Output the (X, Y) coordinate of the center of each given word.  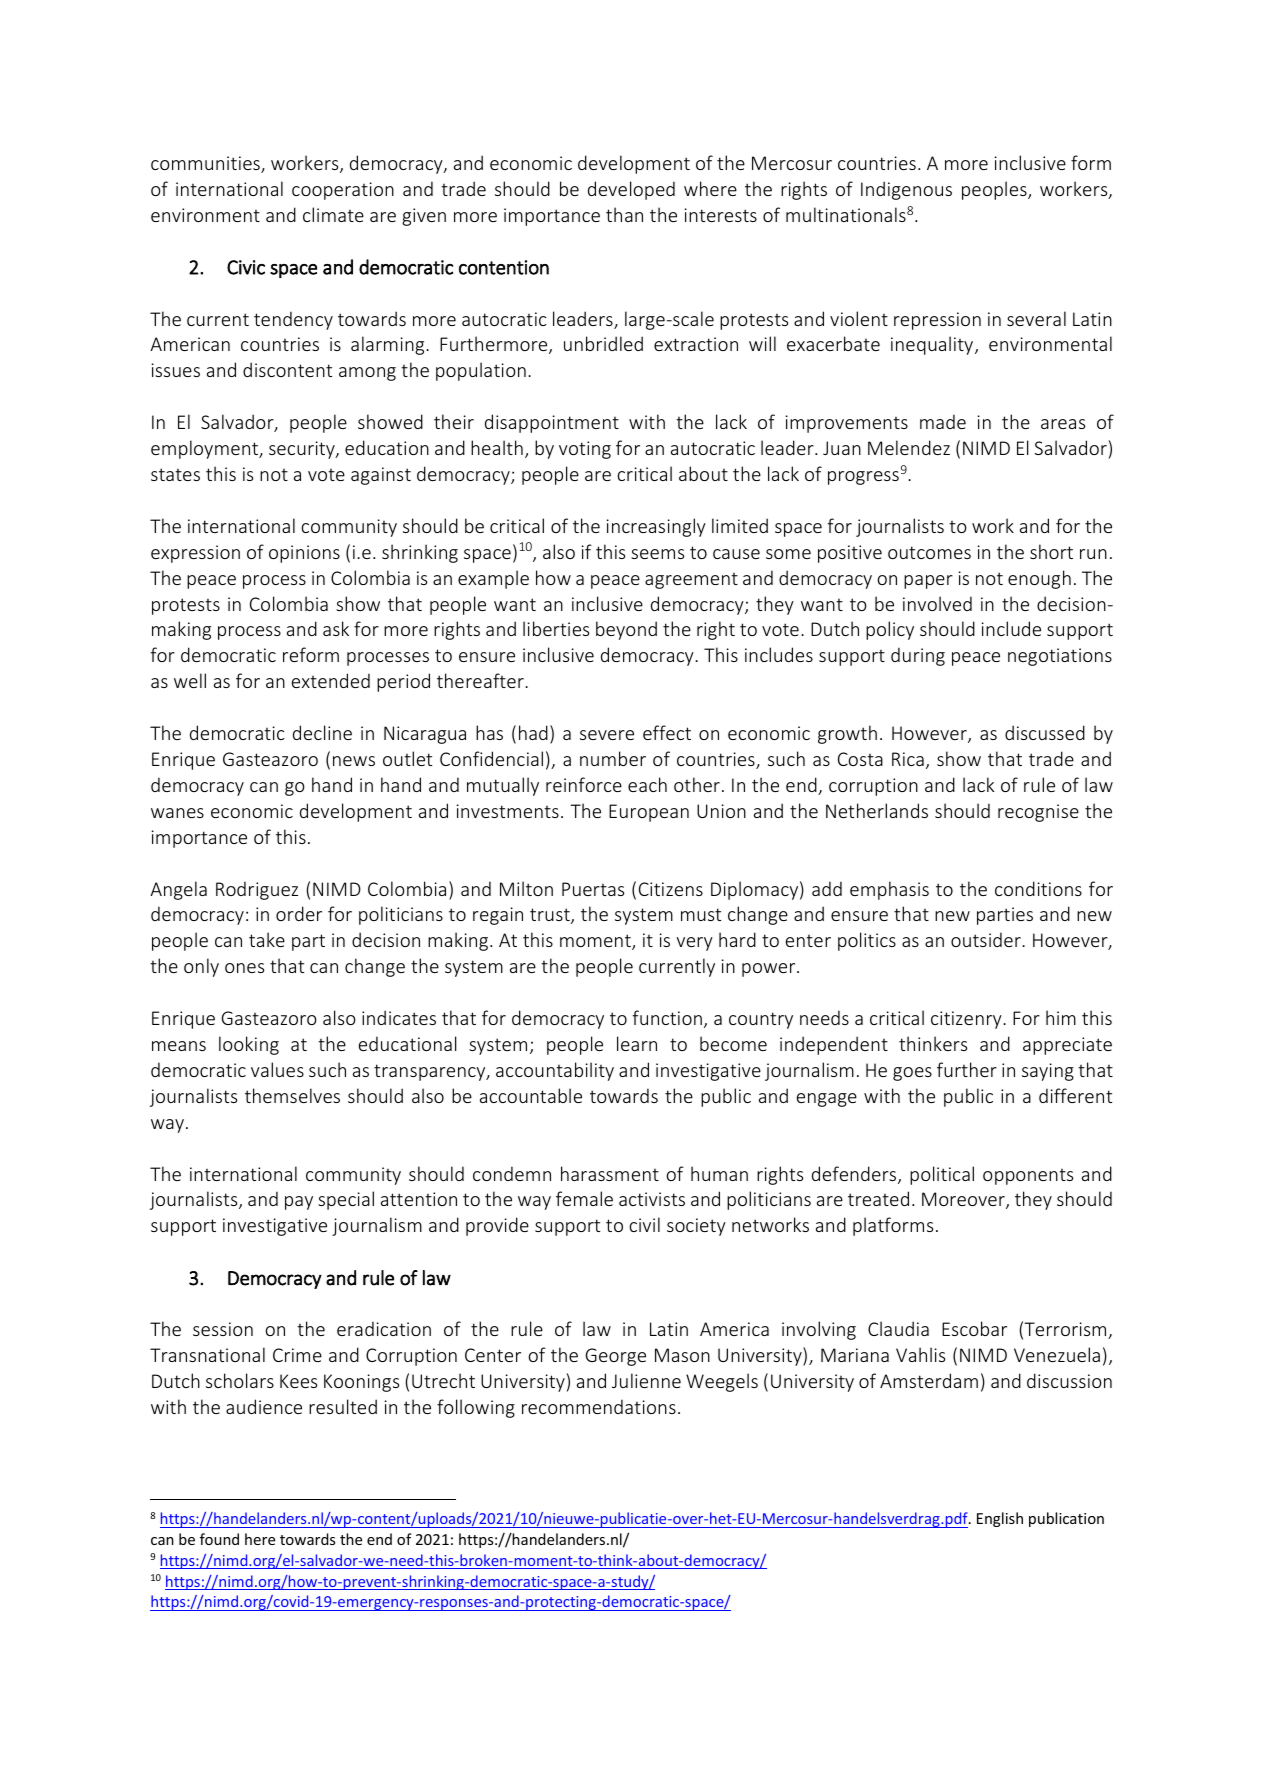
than (624, 214)
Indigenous (906, 190)
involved (937, 603)
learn (637, 1043)
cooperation (343, 191)
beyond (626, 630)
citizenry (967, 1020)
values (277, 1069)
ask (336, 628)
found (219, 1539)
